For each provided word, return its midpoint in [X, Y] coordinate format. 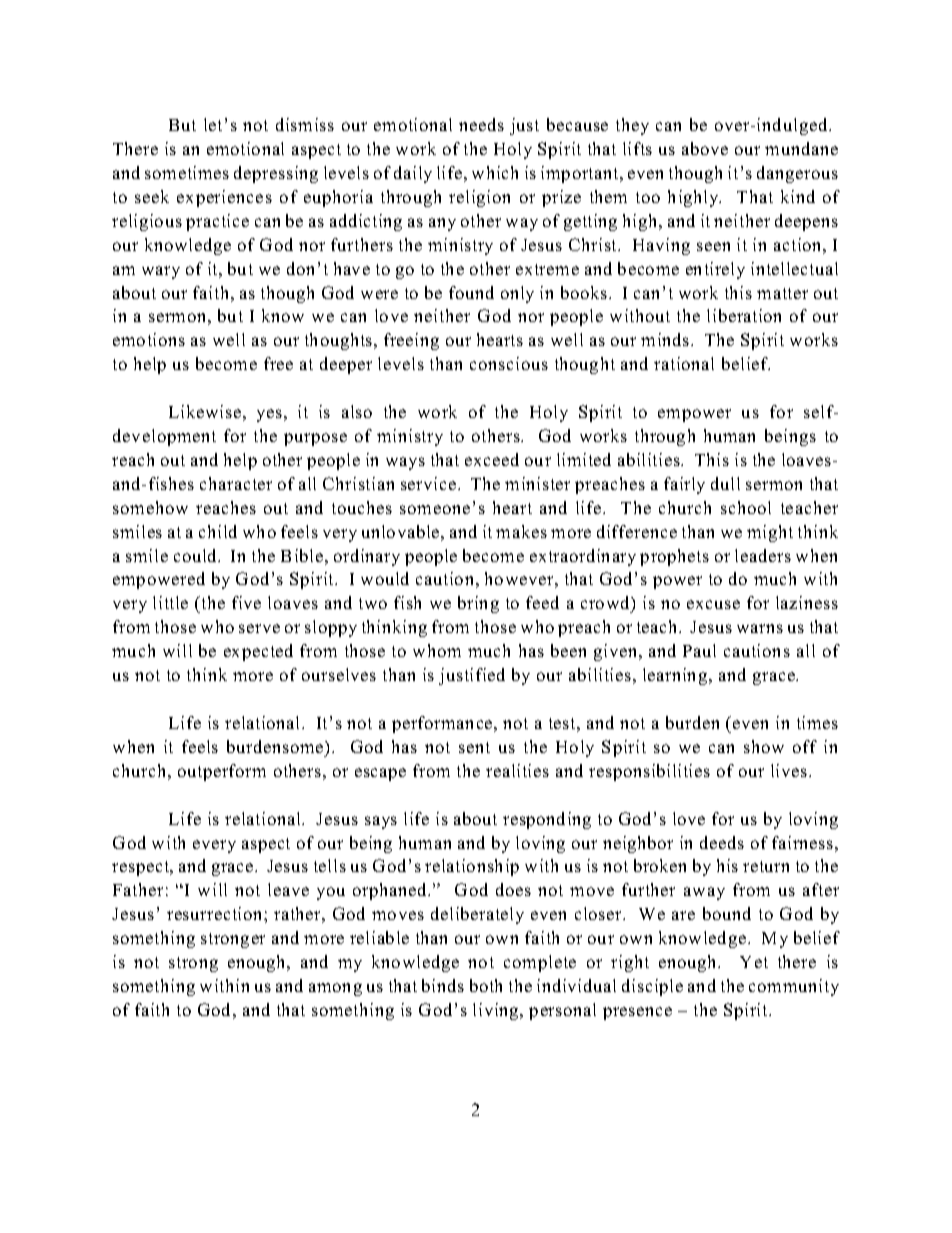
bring [478, 604]
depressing [276, 174]
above [705, 148]
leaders [763, 555]
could [196, 555]
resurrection [216, 913]
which [495, 172]
